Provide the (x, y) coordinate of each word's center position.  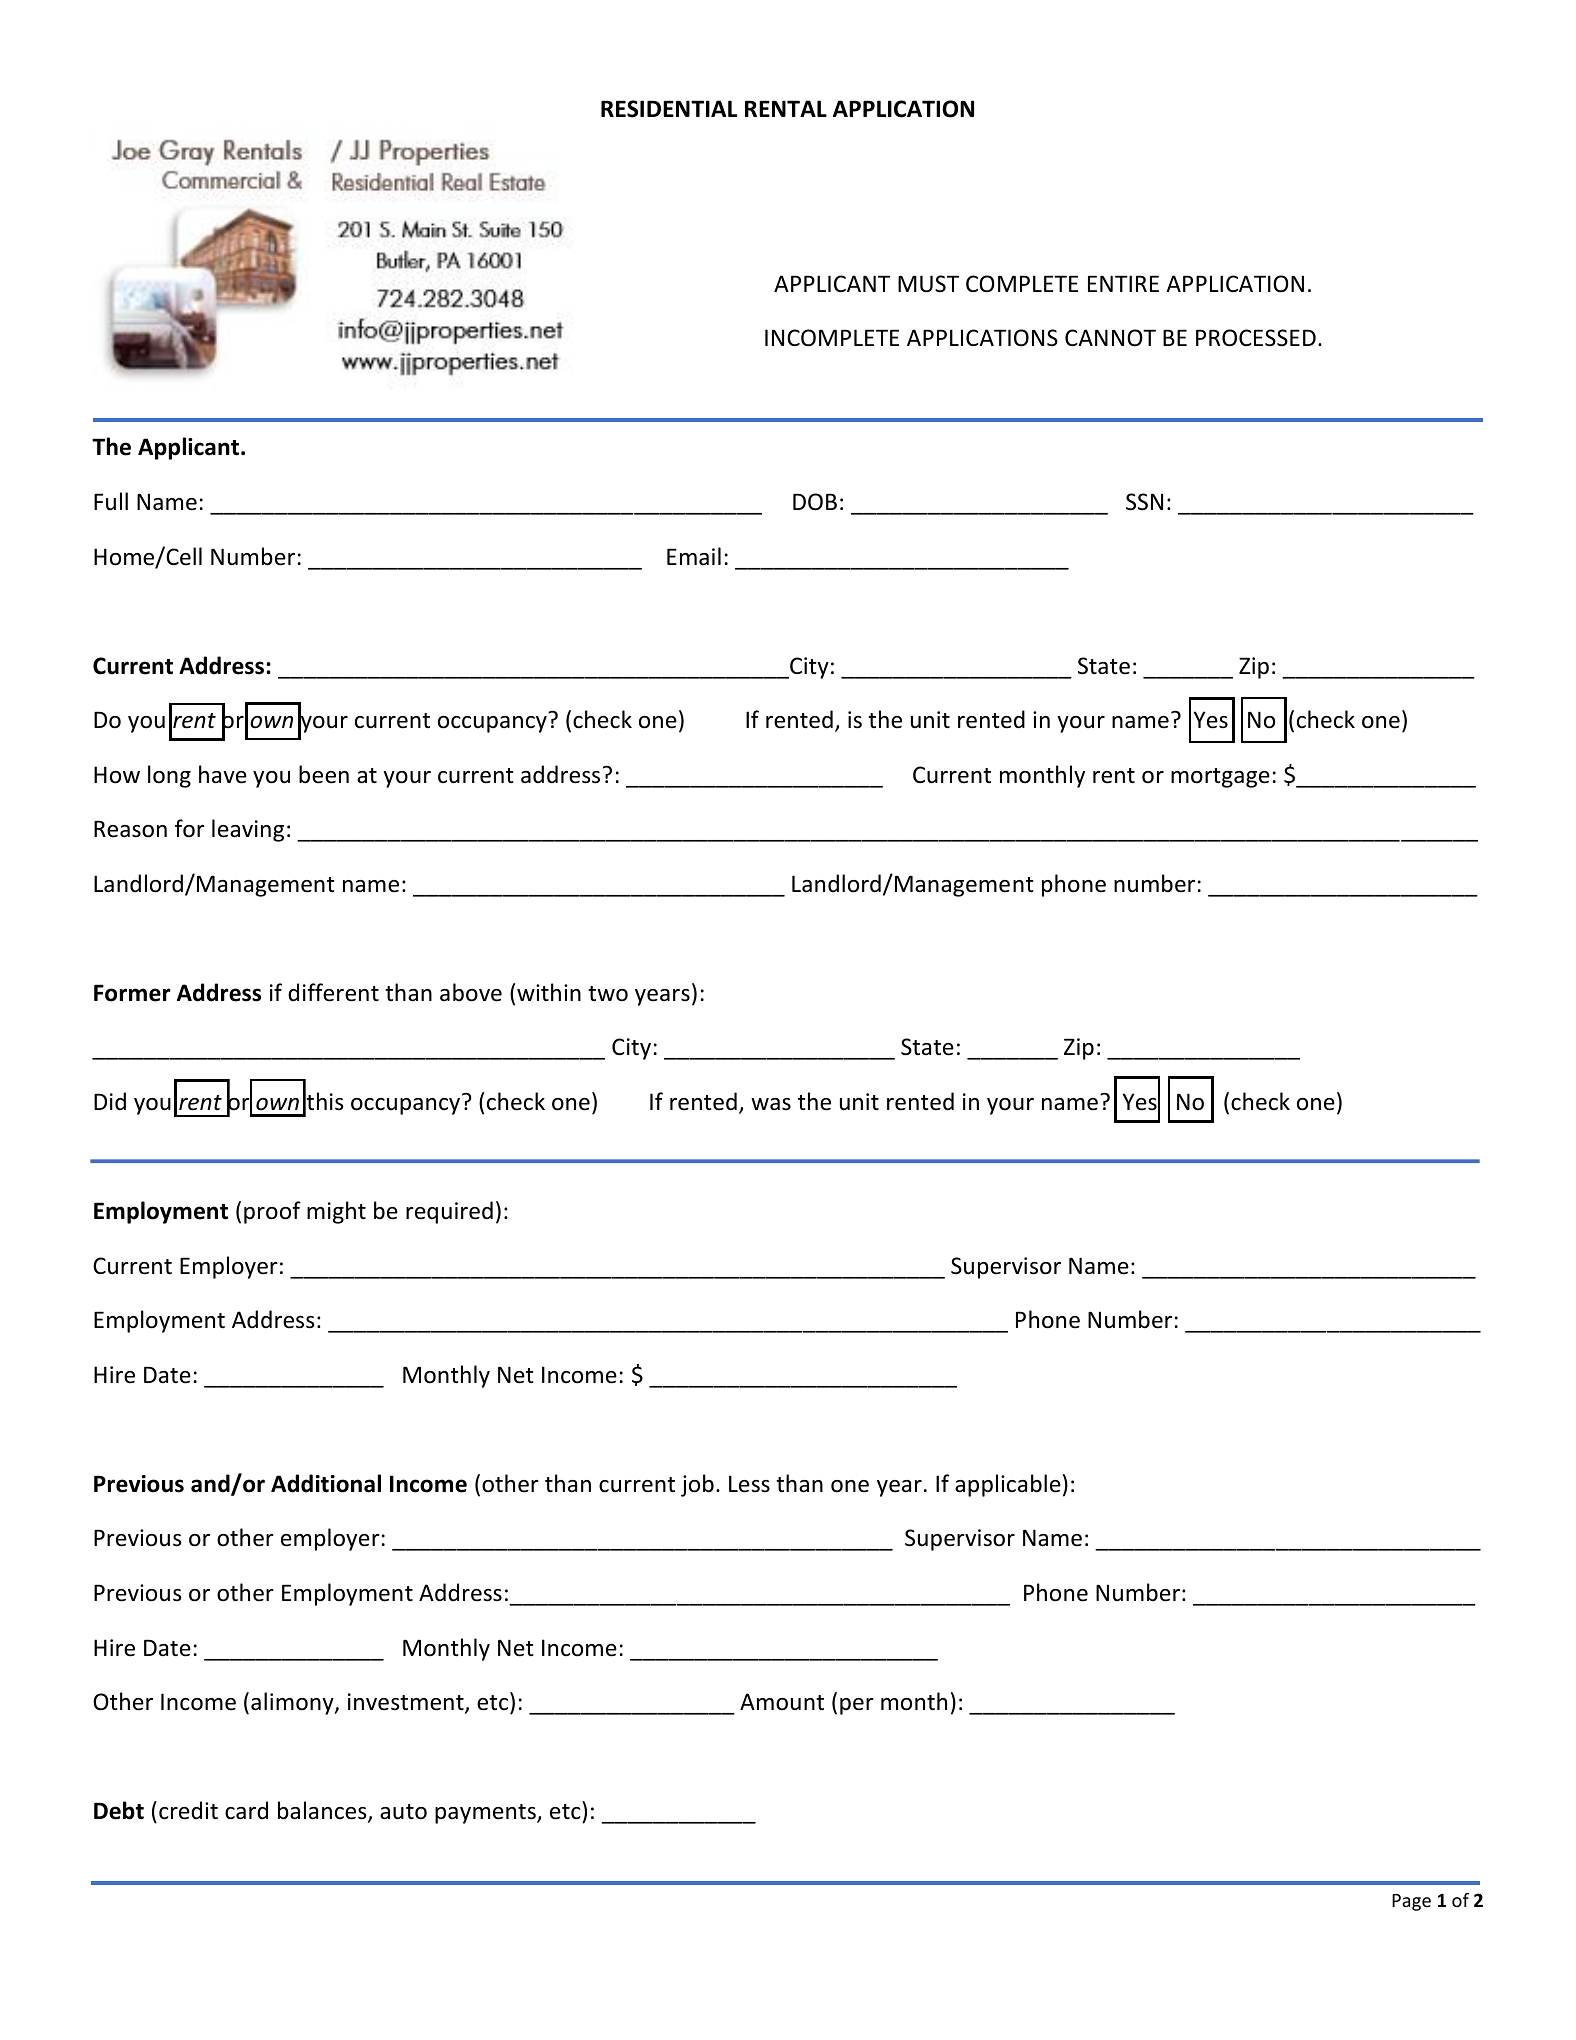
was (771, 1104)
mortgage (1220, 778)
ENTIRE (1123, 283)
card (246, 1810)
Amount (782, 1702)
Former (132, 993)
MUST (928, 284)
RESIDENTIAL (669, 109)
